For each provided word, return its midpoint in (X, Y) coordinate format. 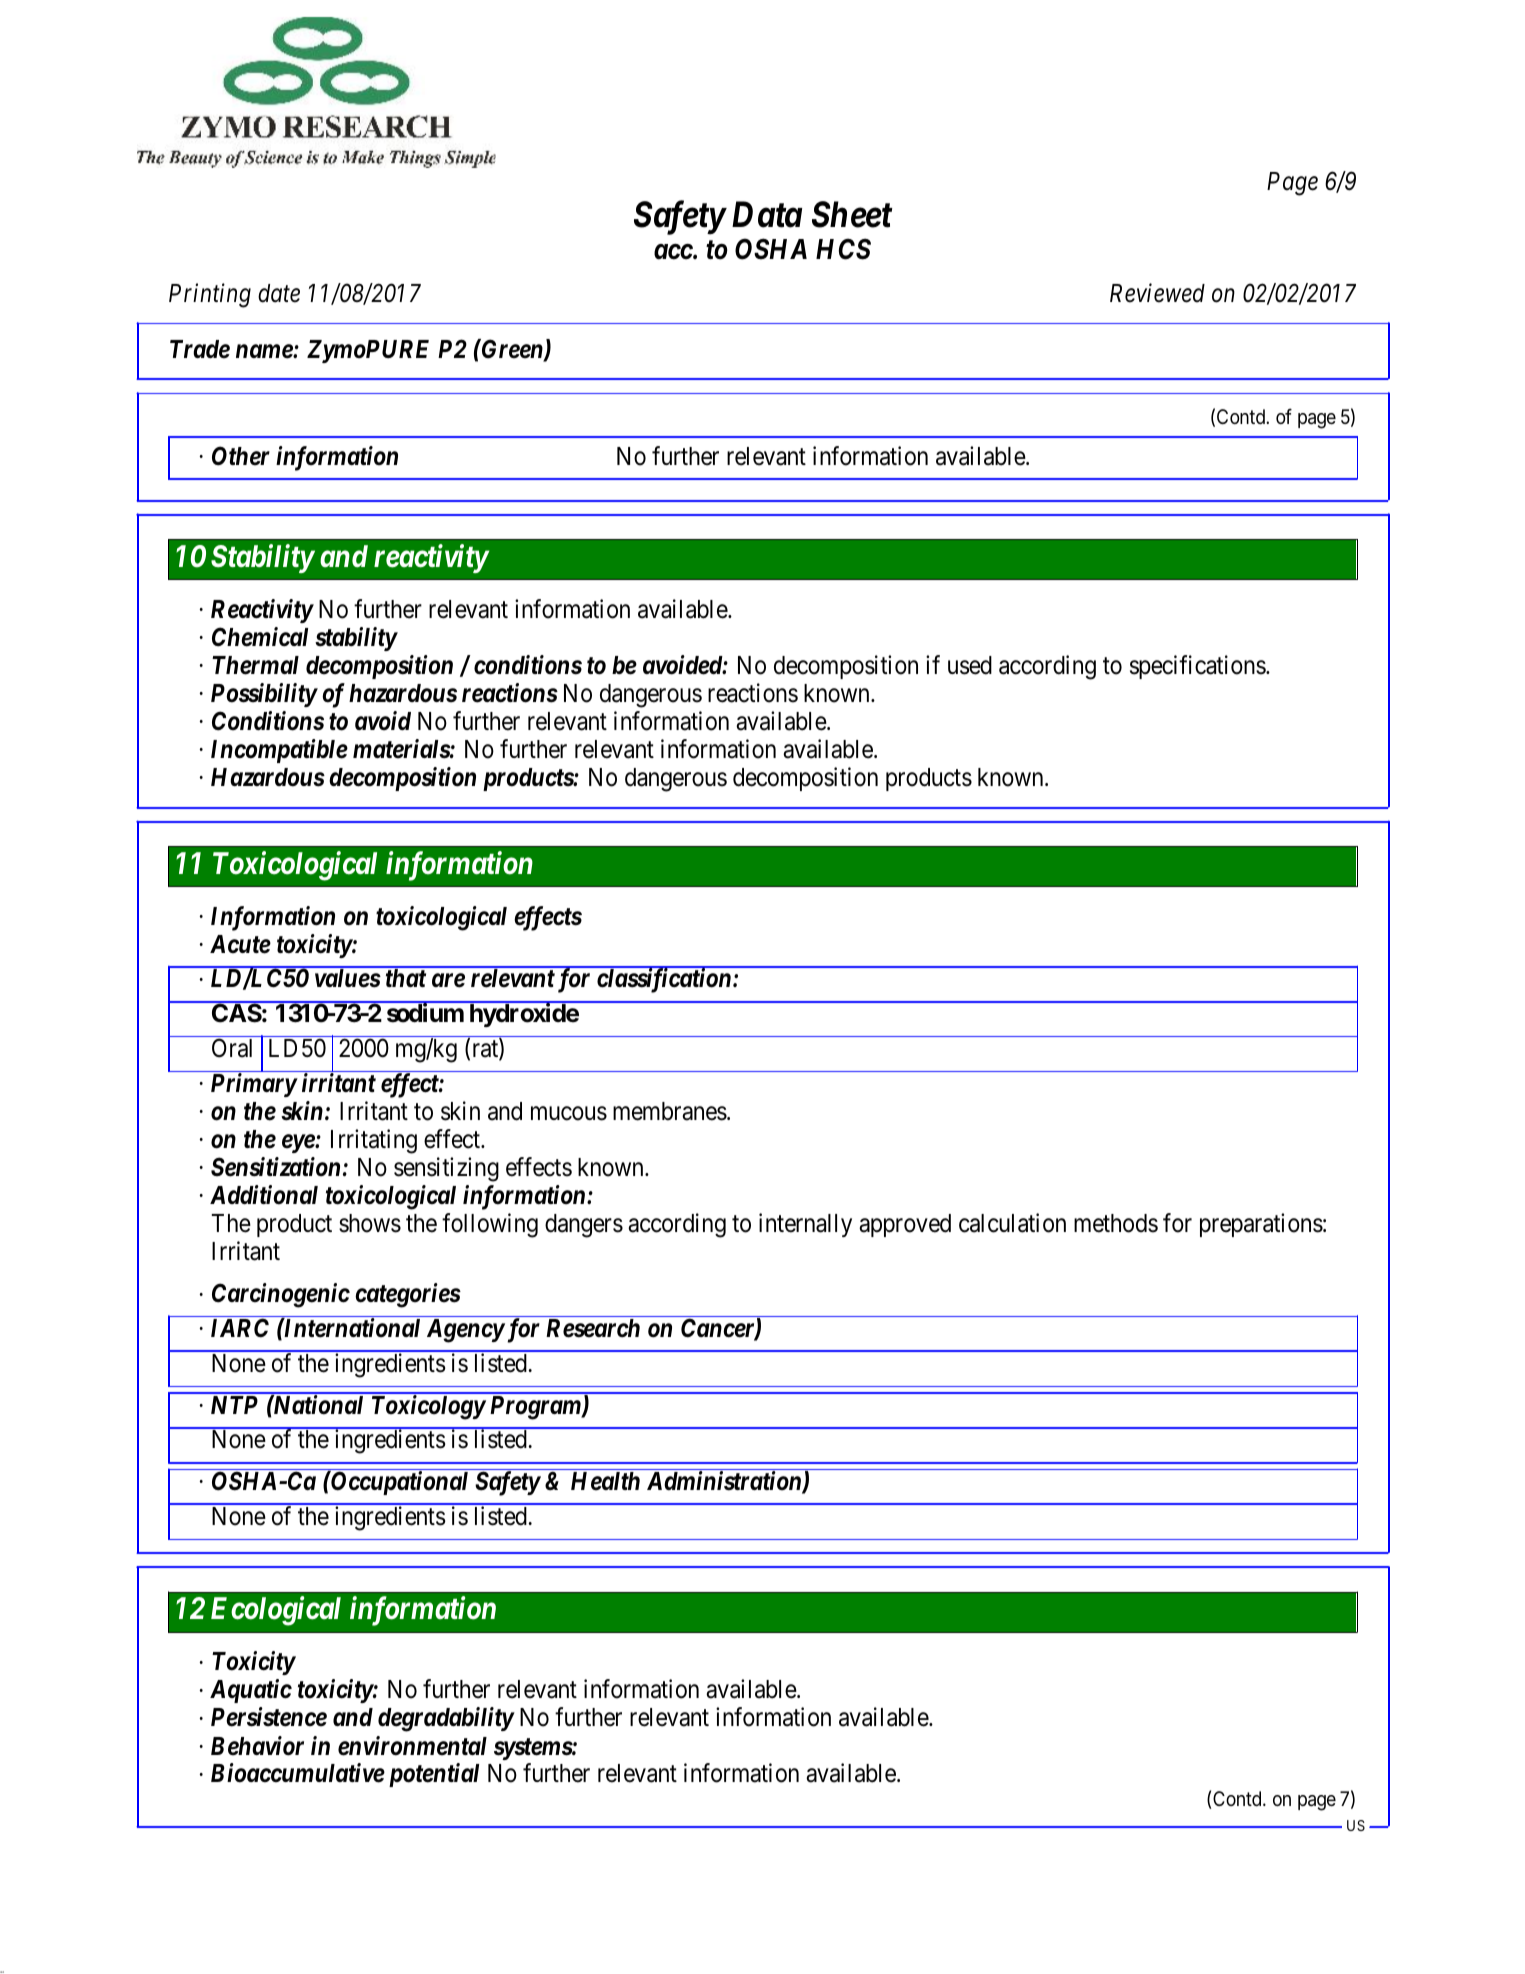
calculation (1012, 1223)
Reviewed (1157, 293)
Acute (240, 944)
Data (767, 214)
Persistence (269, 1717)
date (279, 293)
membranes (670, 1111)
